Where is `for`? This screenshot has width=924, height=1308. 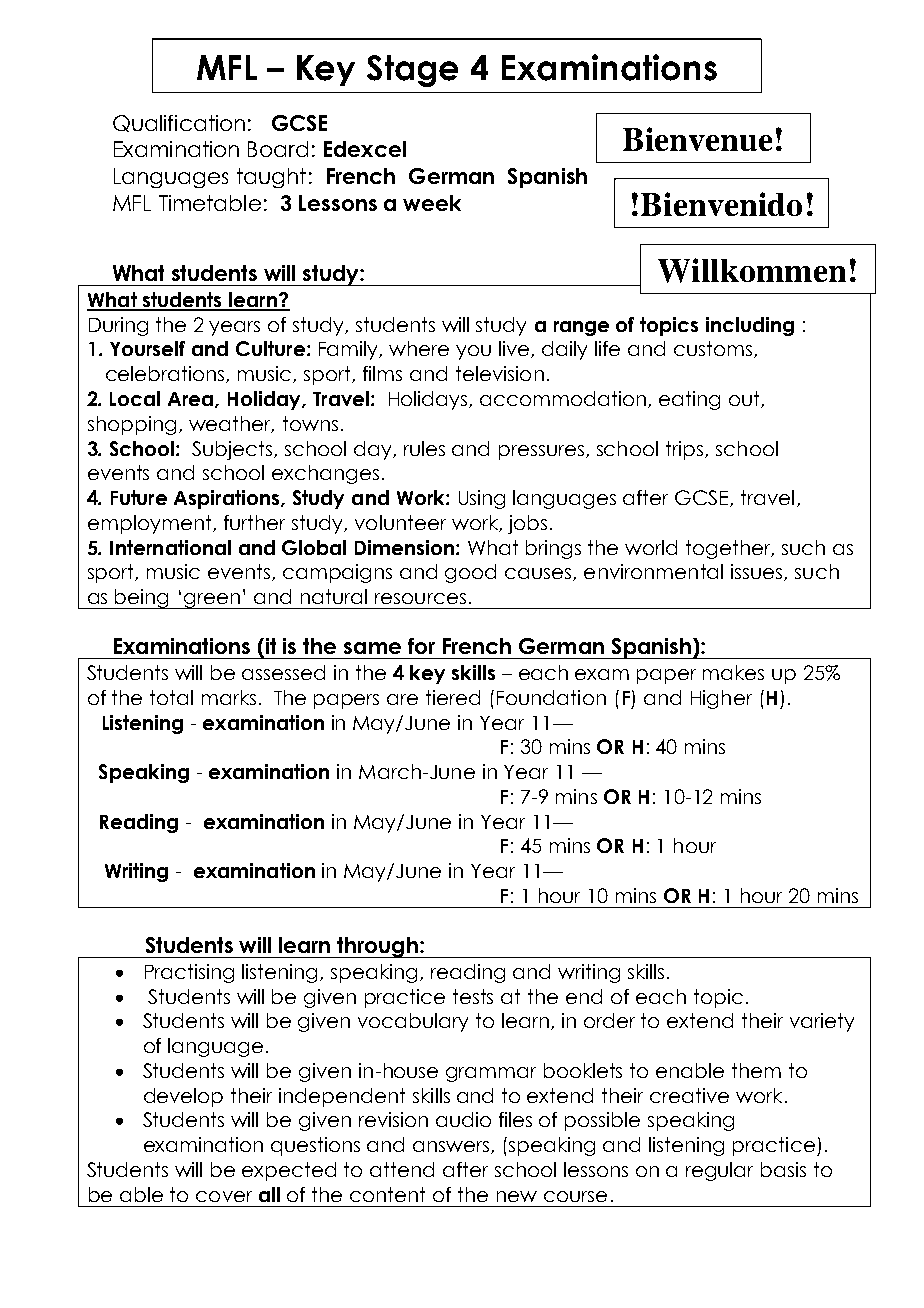 for is located at coordinates (421, 646).
